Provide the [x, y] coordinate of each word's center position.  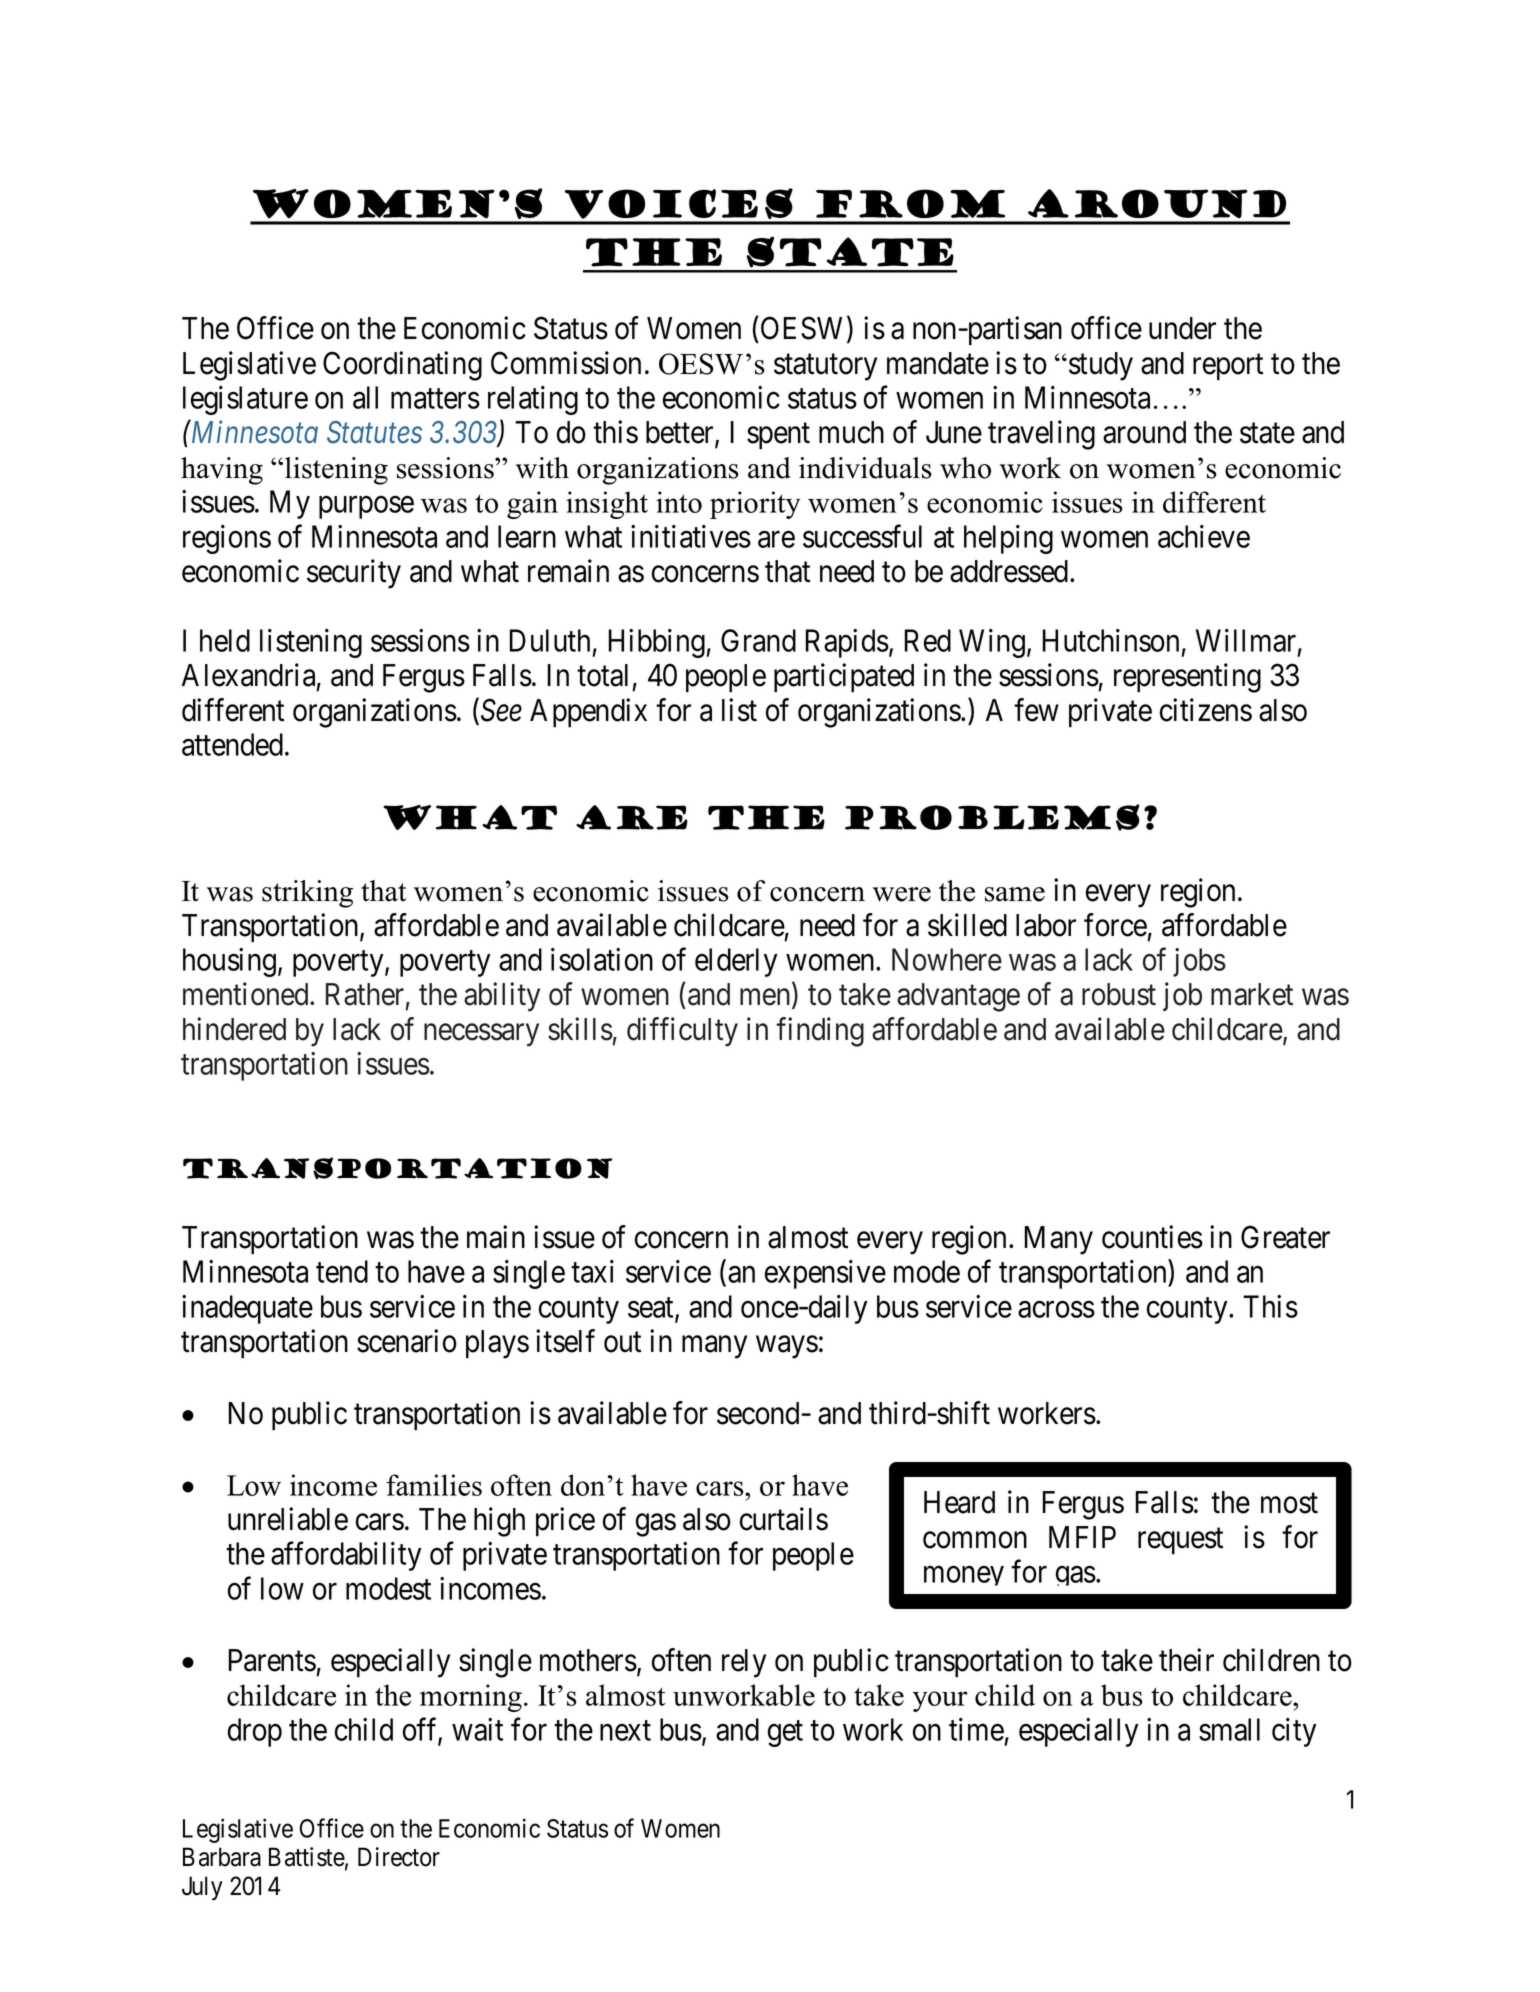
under [1182, 328]
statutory [825, 367]
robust [1119, 994]
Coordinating [402, 366]
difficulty [682, 1032]
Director [399, 1857]
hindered [234, 1029]
